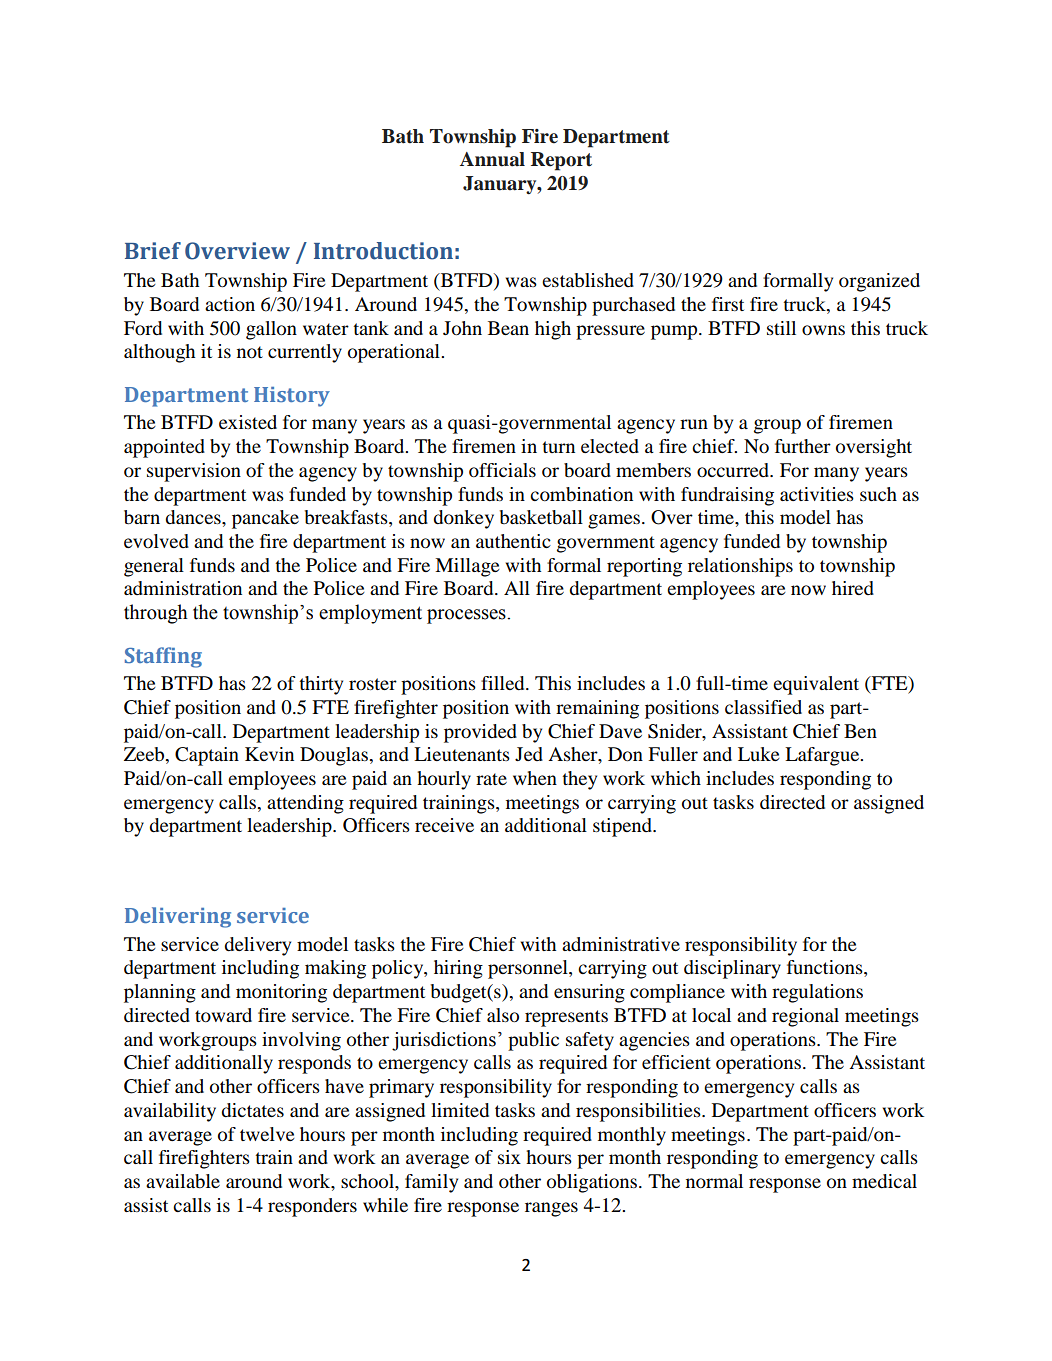 The width and height of the document is (1052, 1361). What do you see at coordinates (879, 282) in the document?
I see `organized` at bounding box center [879, 282].
